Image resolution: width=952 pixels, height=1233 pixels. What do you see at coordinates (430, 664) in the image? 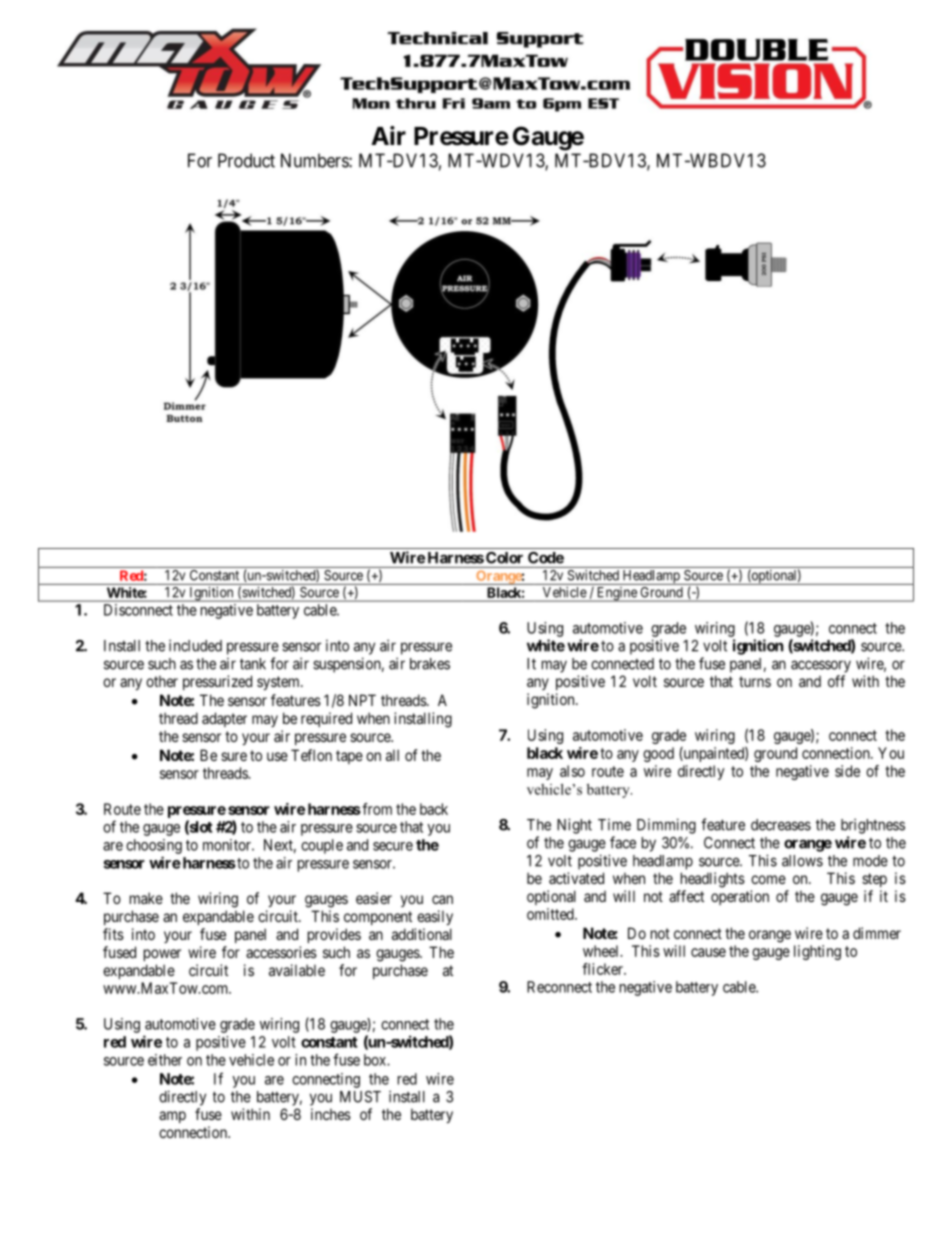
I see `brakes` at bounding box center [430, 664].
